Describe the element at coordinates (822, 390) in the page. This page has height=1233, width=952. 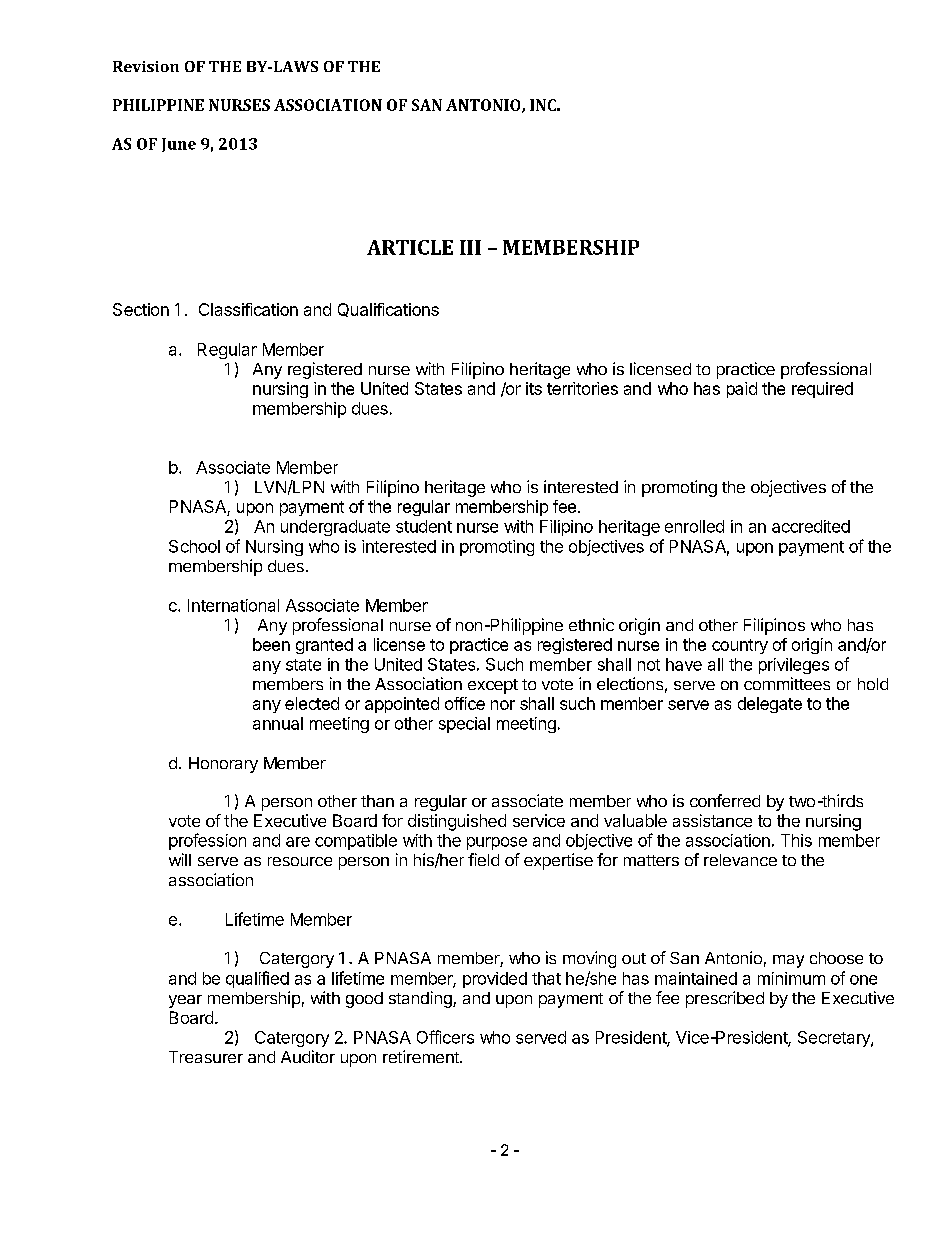
I see `required` at that location.
